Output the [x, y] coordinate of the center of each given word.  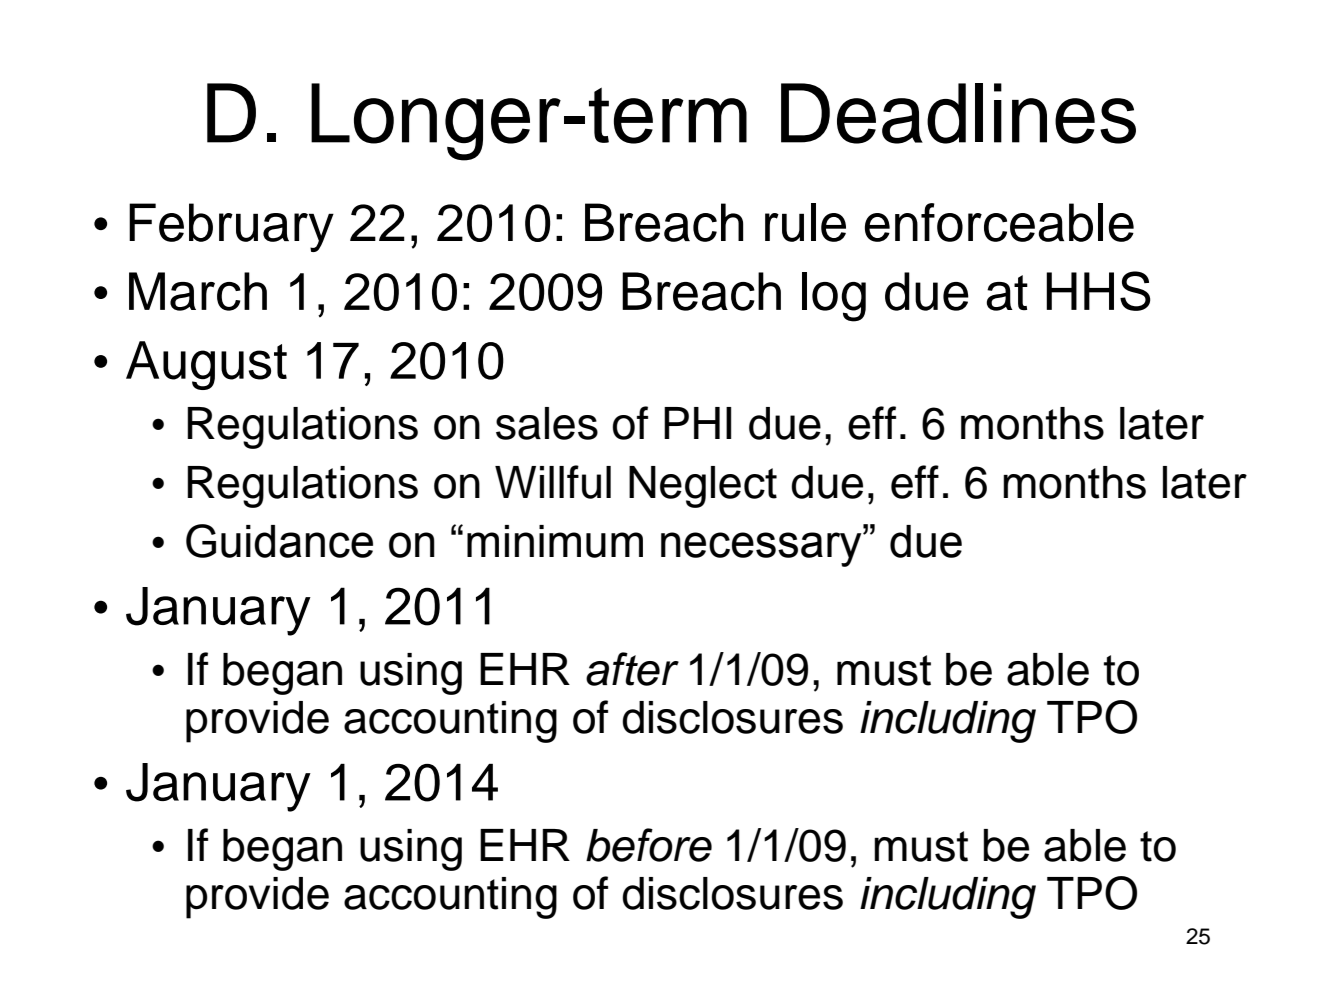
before [649, 845]
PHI [697, 423]
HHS [1098, 291]
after [632, 669]
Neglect [703, 487]
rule [805, 222]
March [198, 291]
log [834, 297]
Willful [553, 482]
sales [547, 423]
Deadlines [958, 113]
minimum [555, 541]
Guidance [279, 541]
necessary [762, 549]
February [231, 227]
